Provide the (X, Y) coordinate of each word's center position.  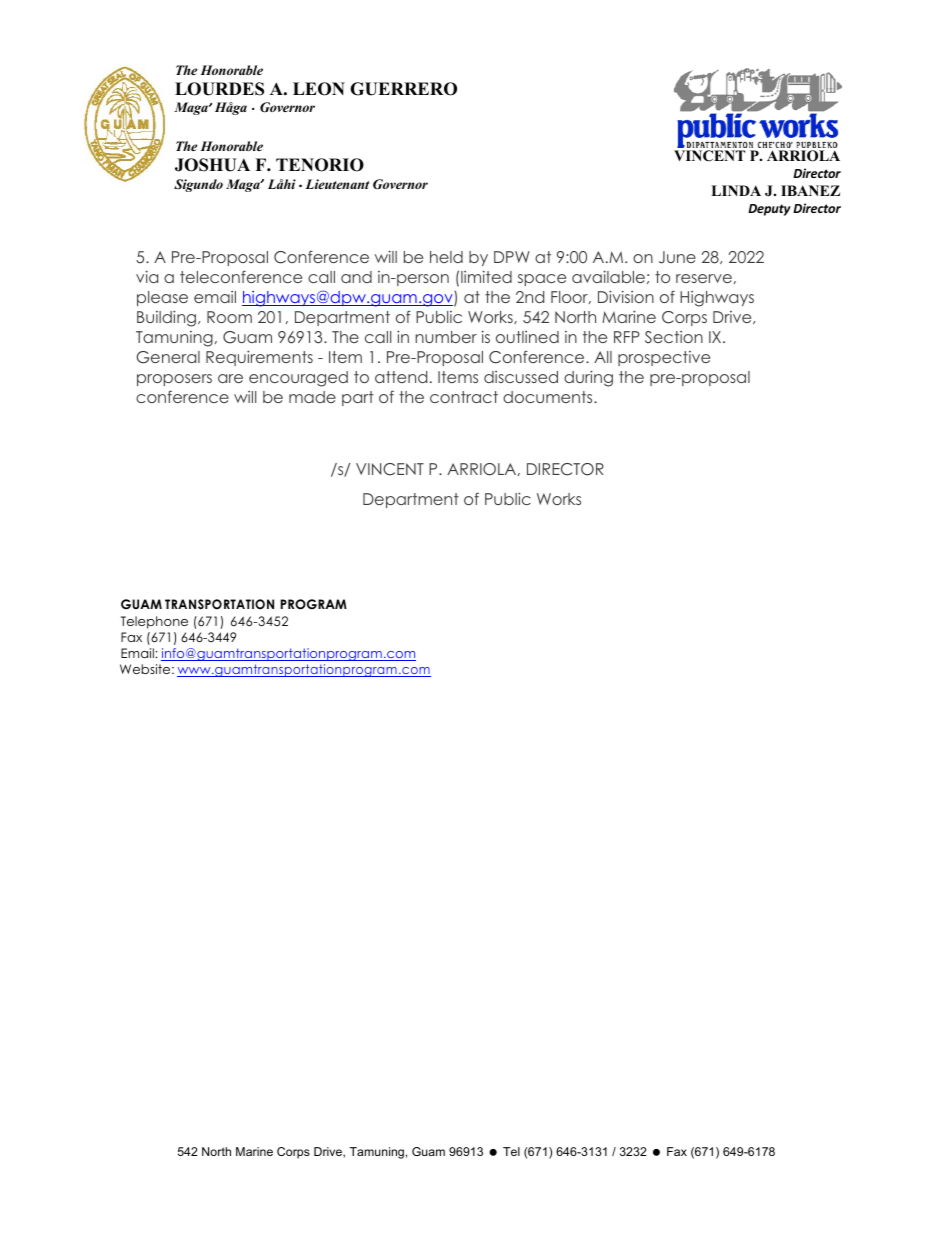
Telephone (154, 622)
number (446, 337)
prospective (664, 358)
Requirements (259, 358)
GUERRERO (403, 89)
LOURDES (219, 89)
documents (549, 397)
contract (464, 397)
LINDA (736, 190)
